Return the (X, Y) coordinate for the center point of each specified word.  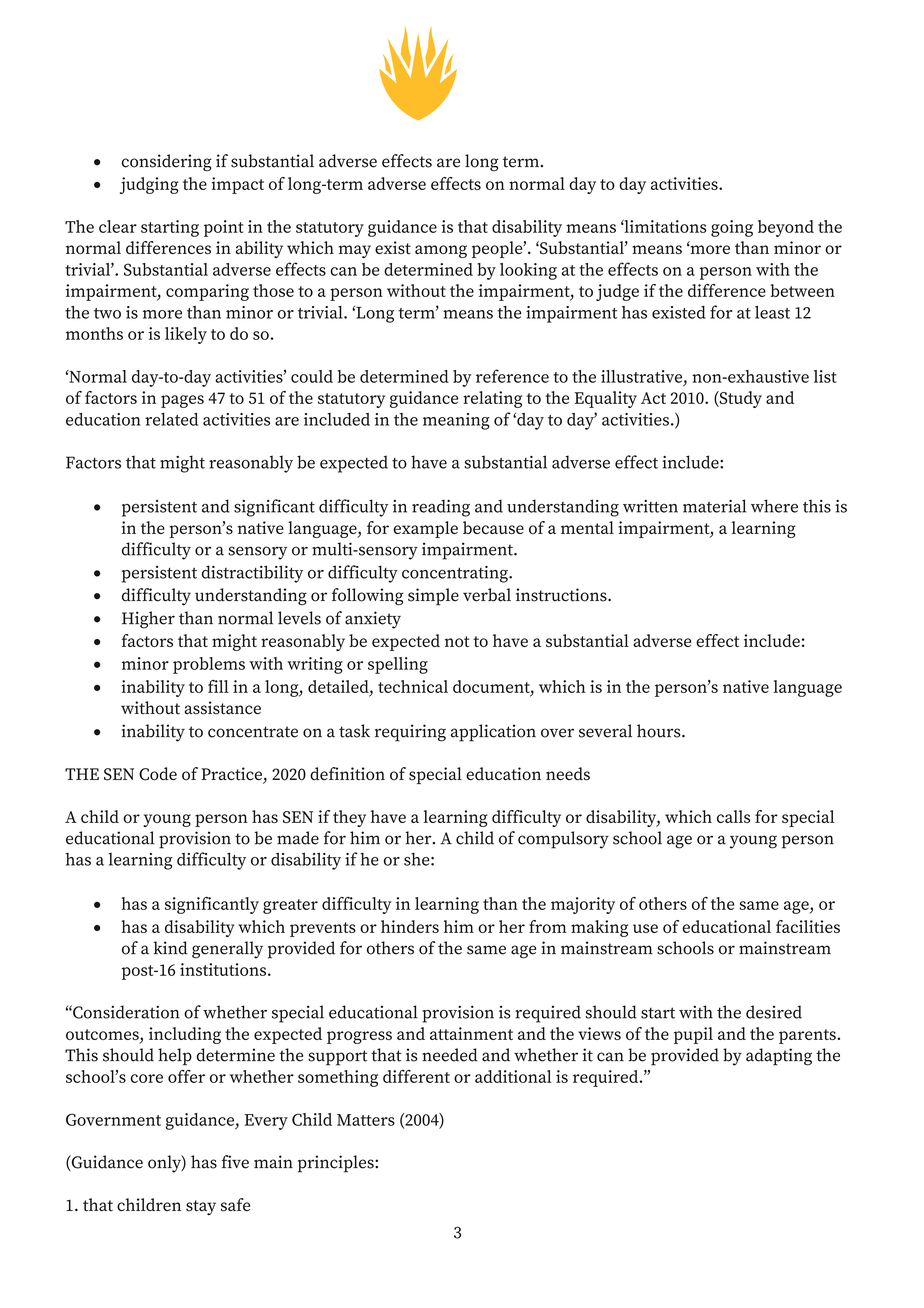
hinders (410, 926)
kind (170, 948)
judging (149, 185)
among (441, 251)
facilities (808, 926)
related (171, 419)
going (732, 228)
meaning (456, 421)
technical (413, 686)
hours (660, 731)
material (714, 506)
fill (218, 686)
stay (201, 1207)
